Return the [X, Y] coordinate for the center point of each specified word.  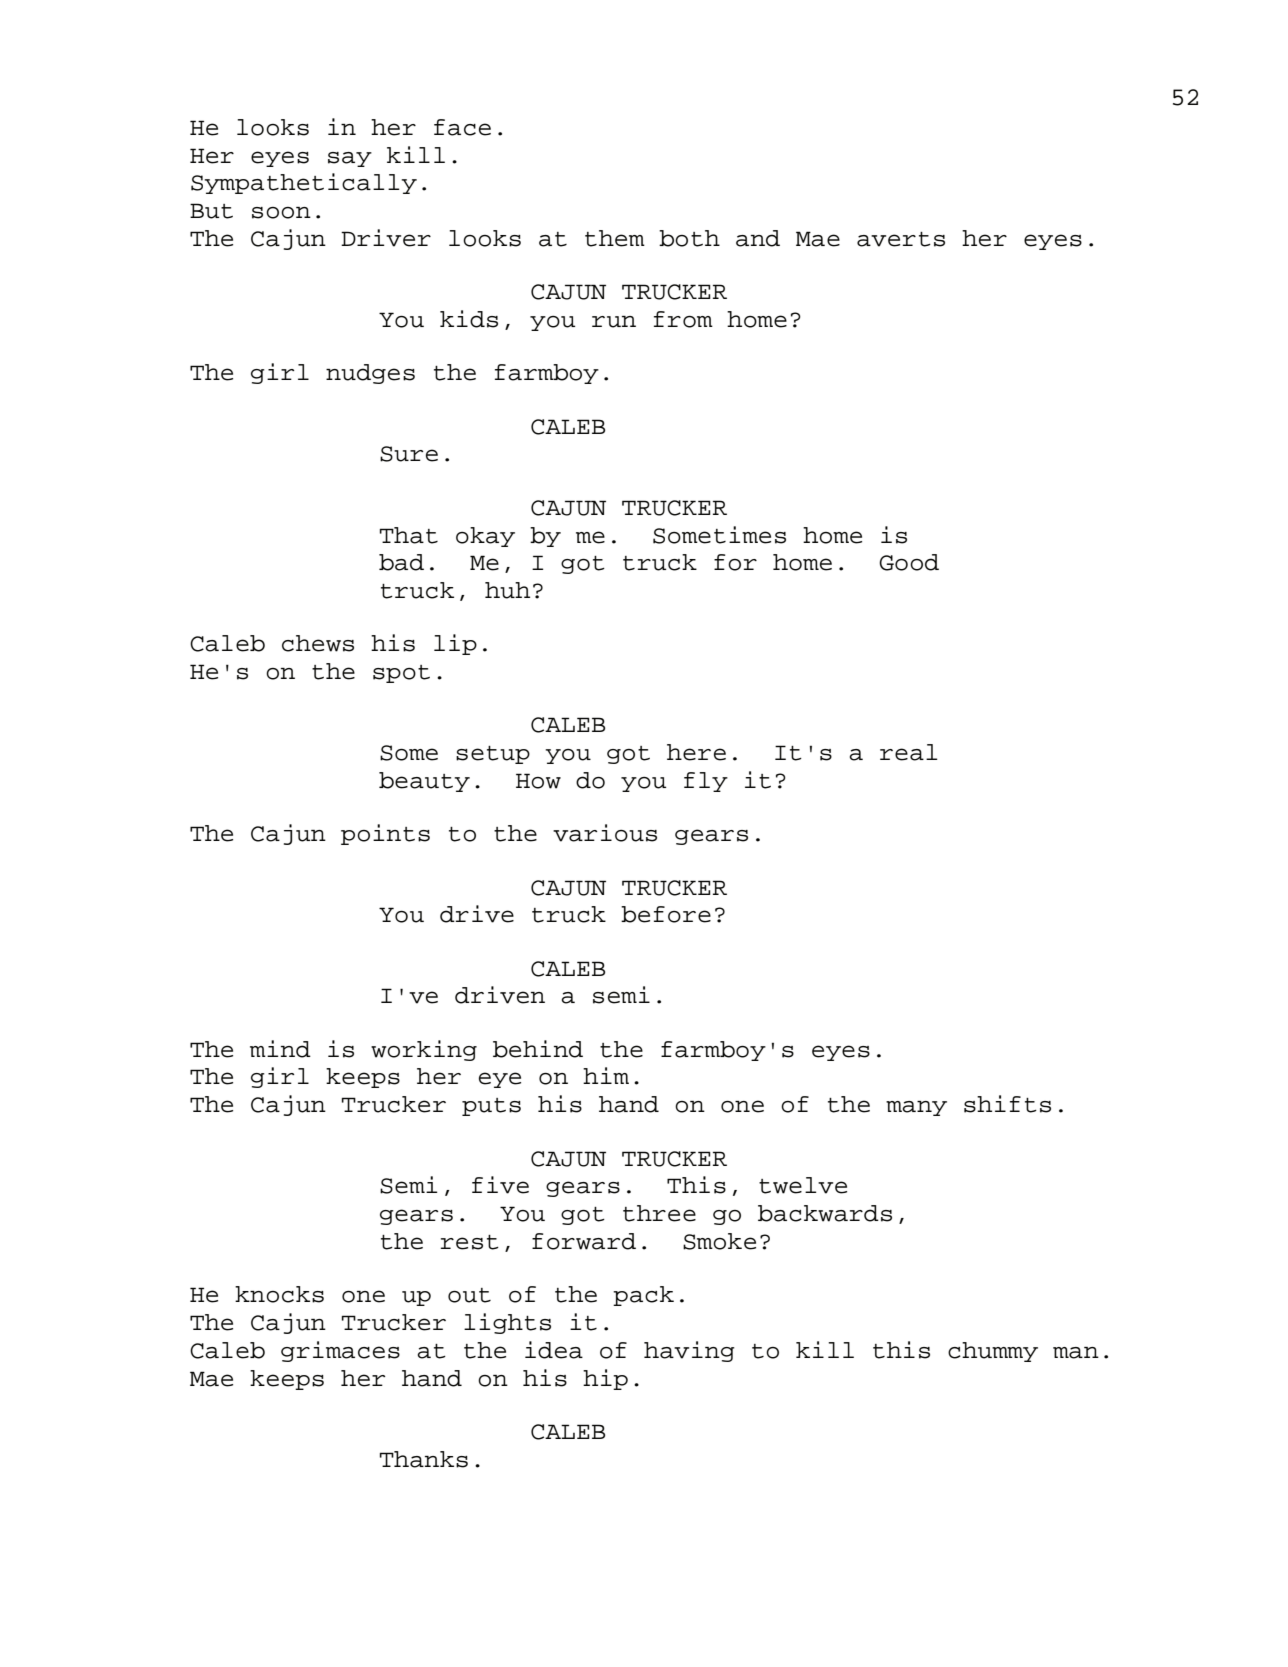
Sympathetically [304, 183]
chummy [993, 1352]
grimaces [340, 1351]
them [615, 238]
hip [605, 1379]
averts [901, 239]
